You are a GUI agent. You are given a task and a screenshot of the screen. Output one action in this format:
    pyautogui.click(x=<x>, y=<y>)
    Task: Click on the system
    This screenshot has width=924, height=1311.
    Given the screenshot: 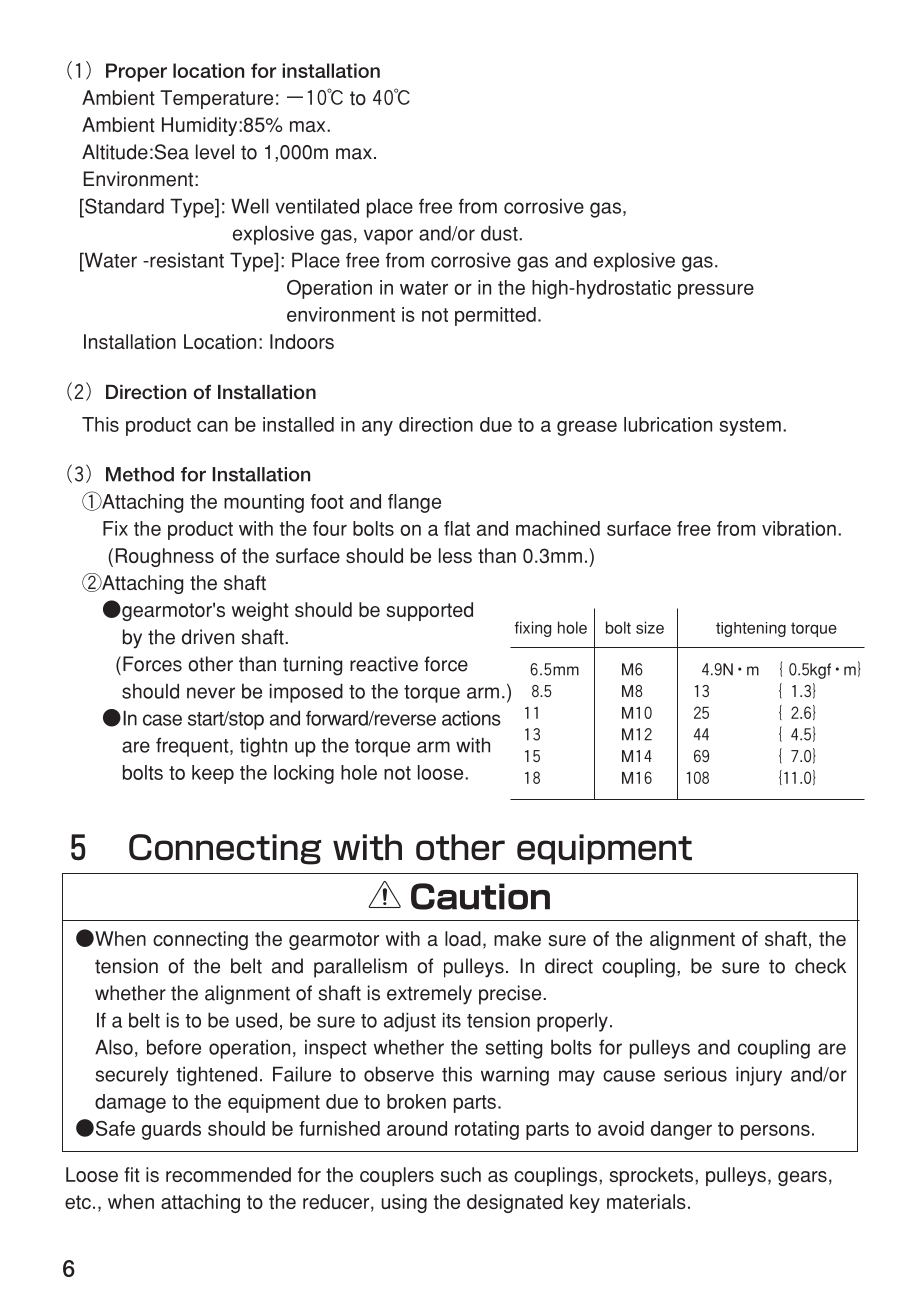 What is the action you would take?
    pyautogui.click(x=750, y=427)
